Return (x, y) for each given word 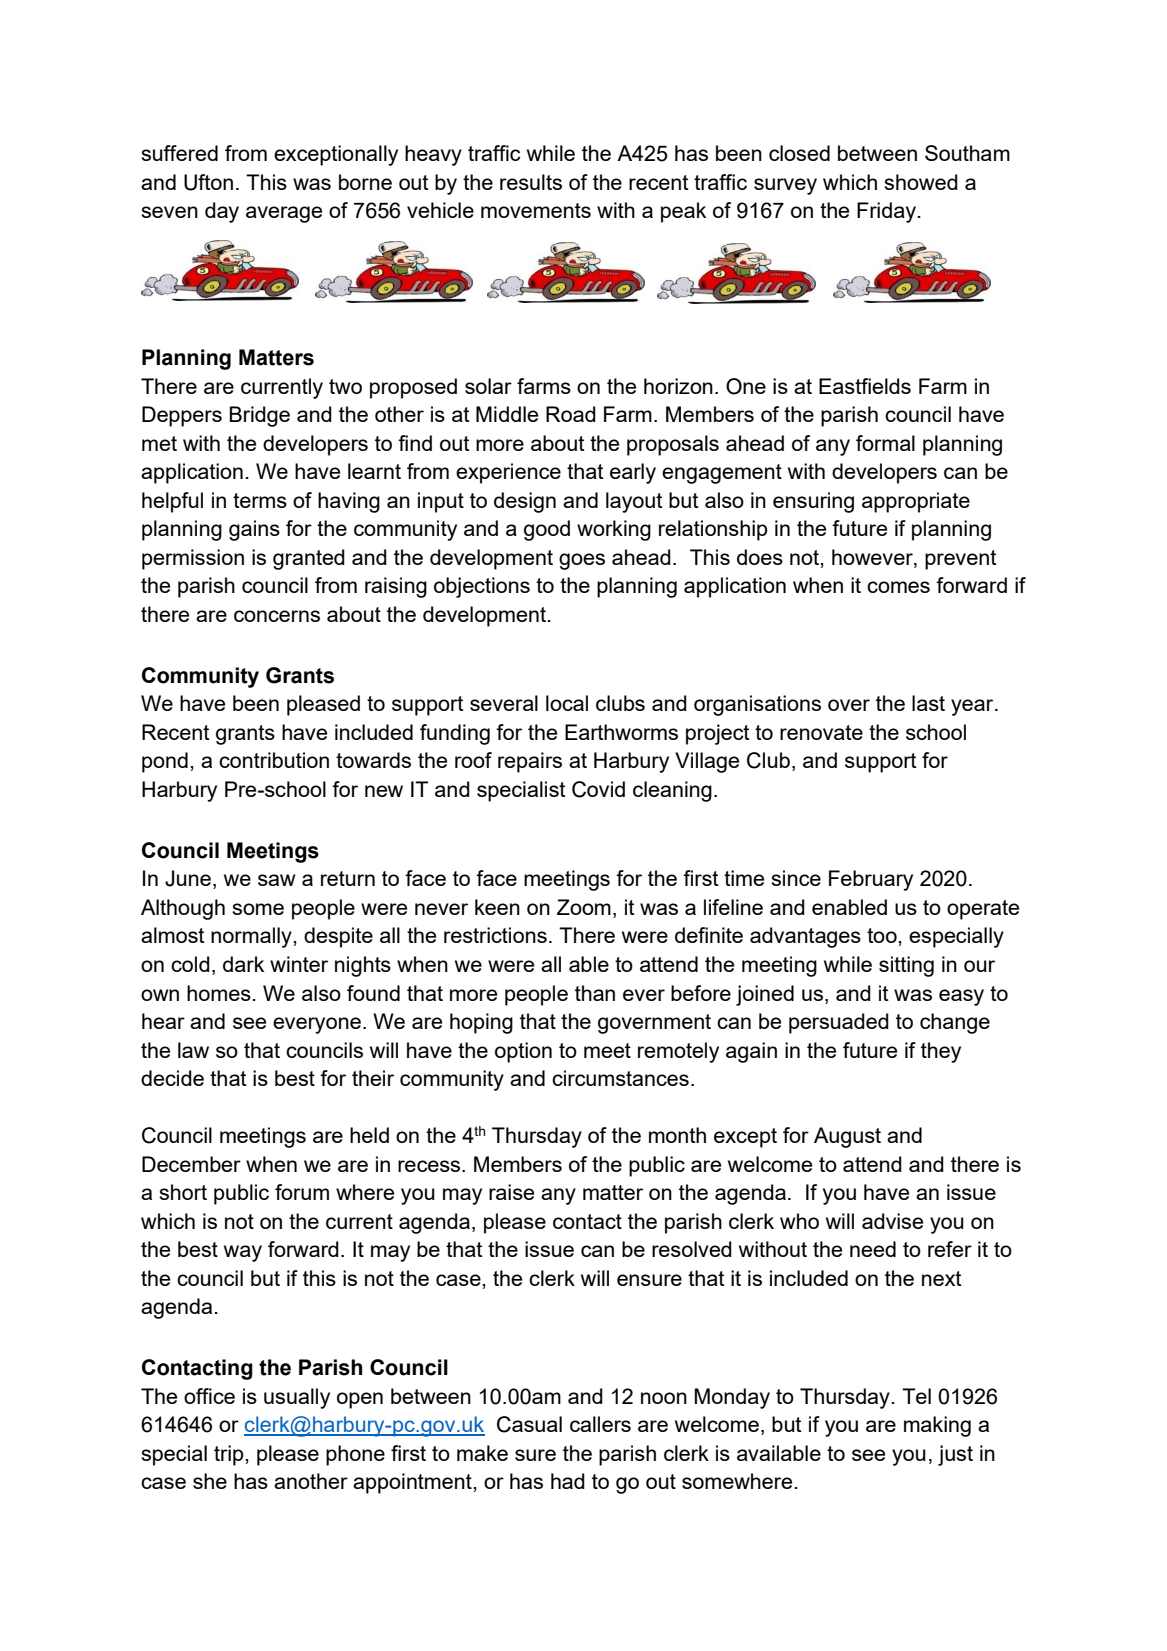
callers (600, 1424)
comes (898, 587)
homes (219, 993)
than (595, 993)
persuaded (839, 1023)
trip (230, 1455)
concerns (277, 616)
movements (536, 210)
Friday (886, 212)
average (284, 214)
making (937, 1426)
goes (582, 561)
